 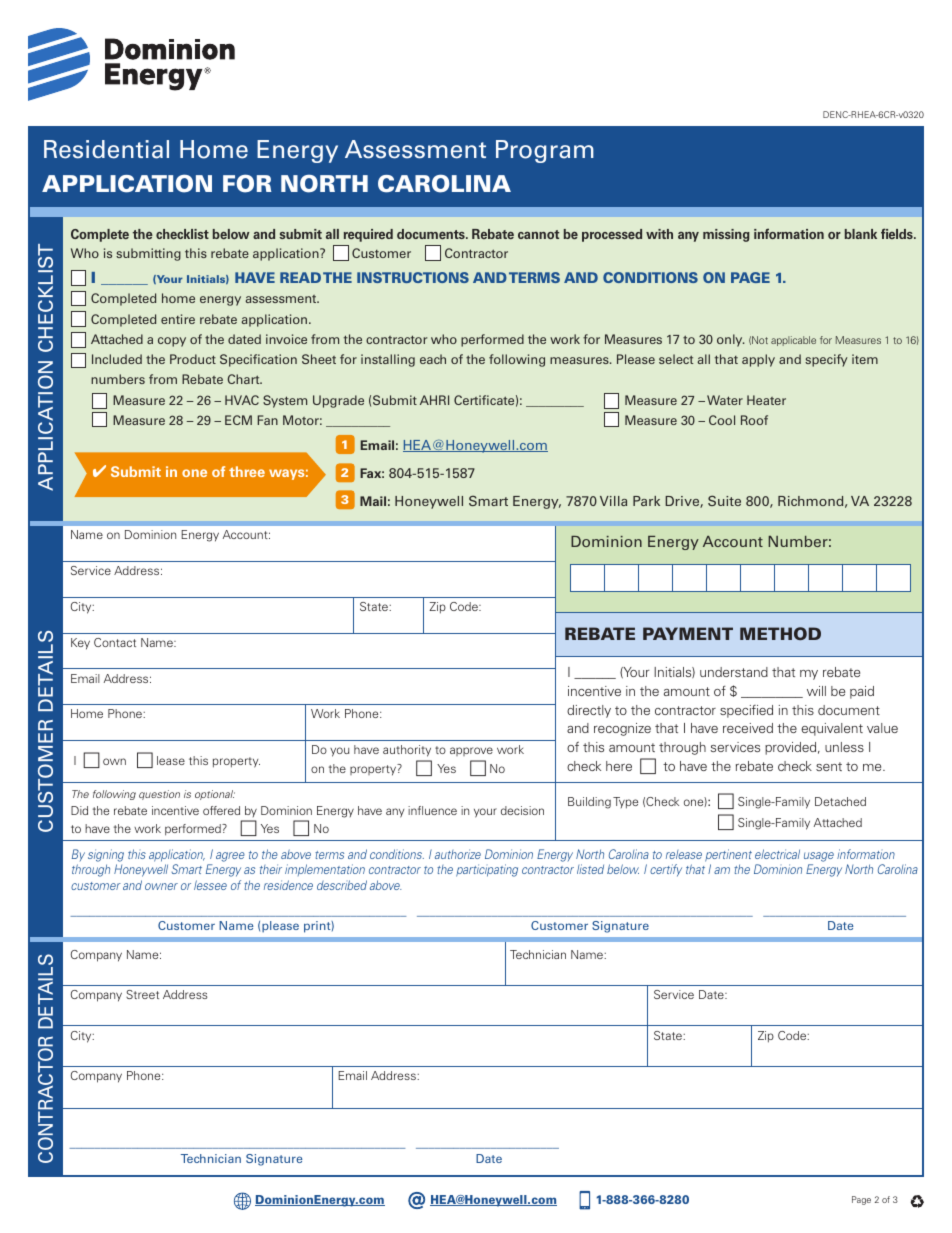 I want to click on Villa, so click(x=613, y=501).
